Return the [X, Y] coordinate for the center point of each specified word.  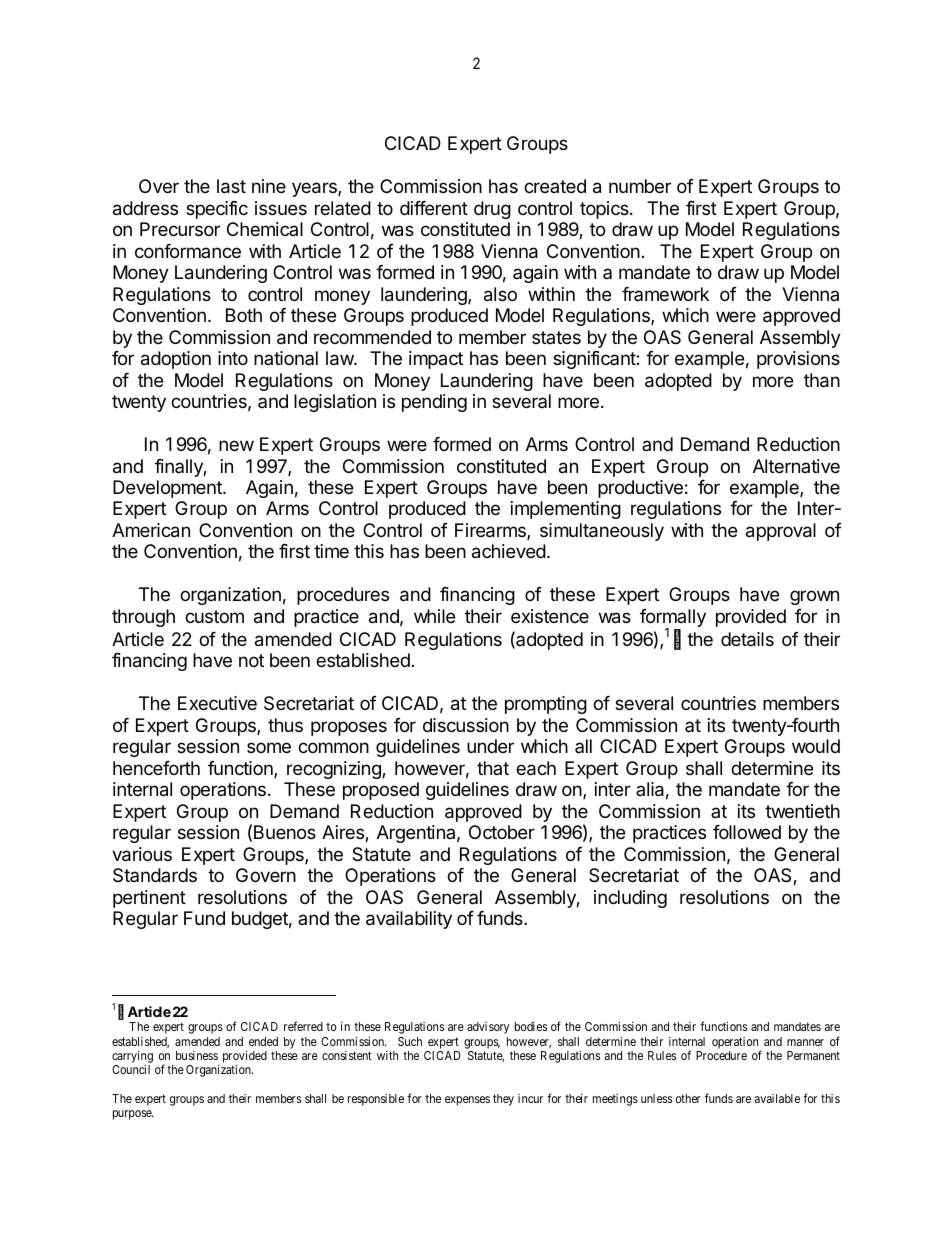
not [251, 660]
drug [492, 210]
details [747, 639]
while [434, 616]
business [197, 1055]
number [640, 186]
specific [217, 210]
